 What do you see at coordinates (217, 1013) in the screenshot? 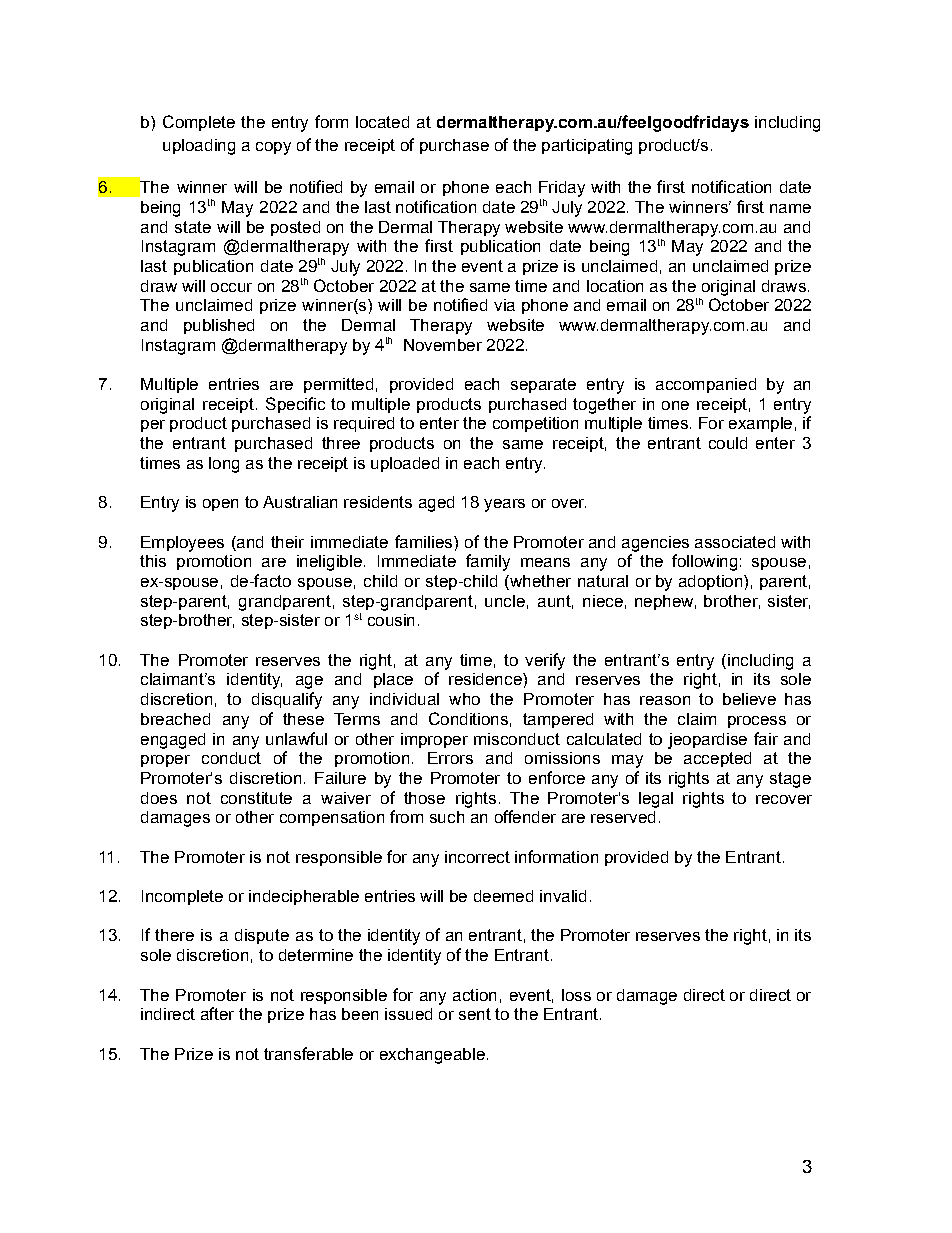
I see `after` at bounding box center [217, 1013].
